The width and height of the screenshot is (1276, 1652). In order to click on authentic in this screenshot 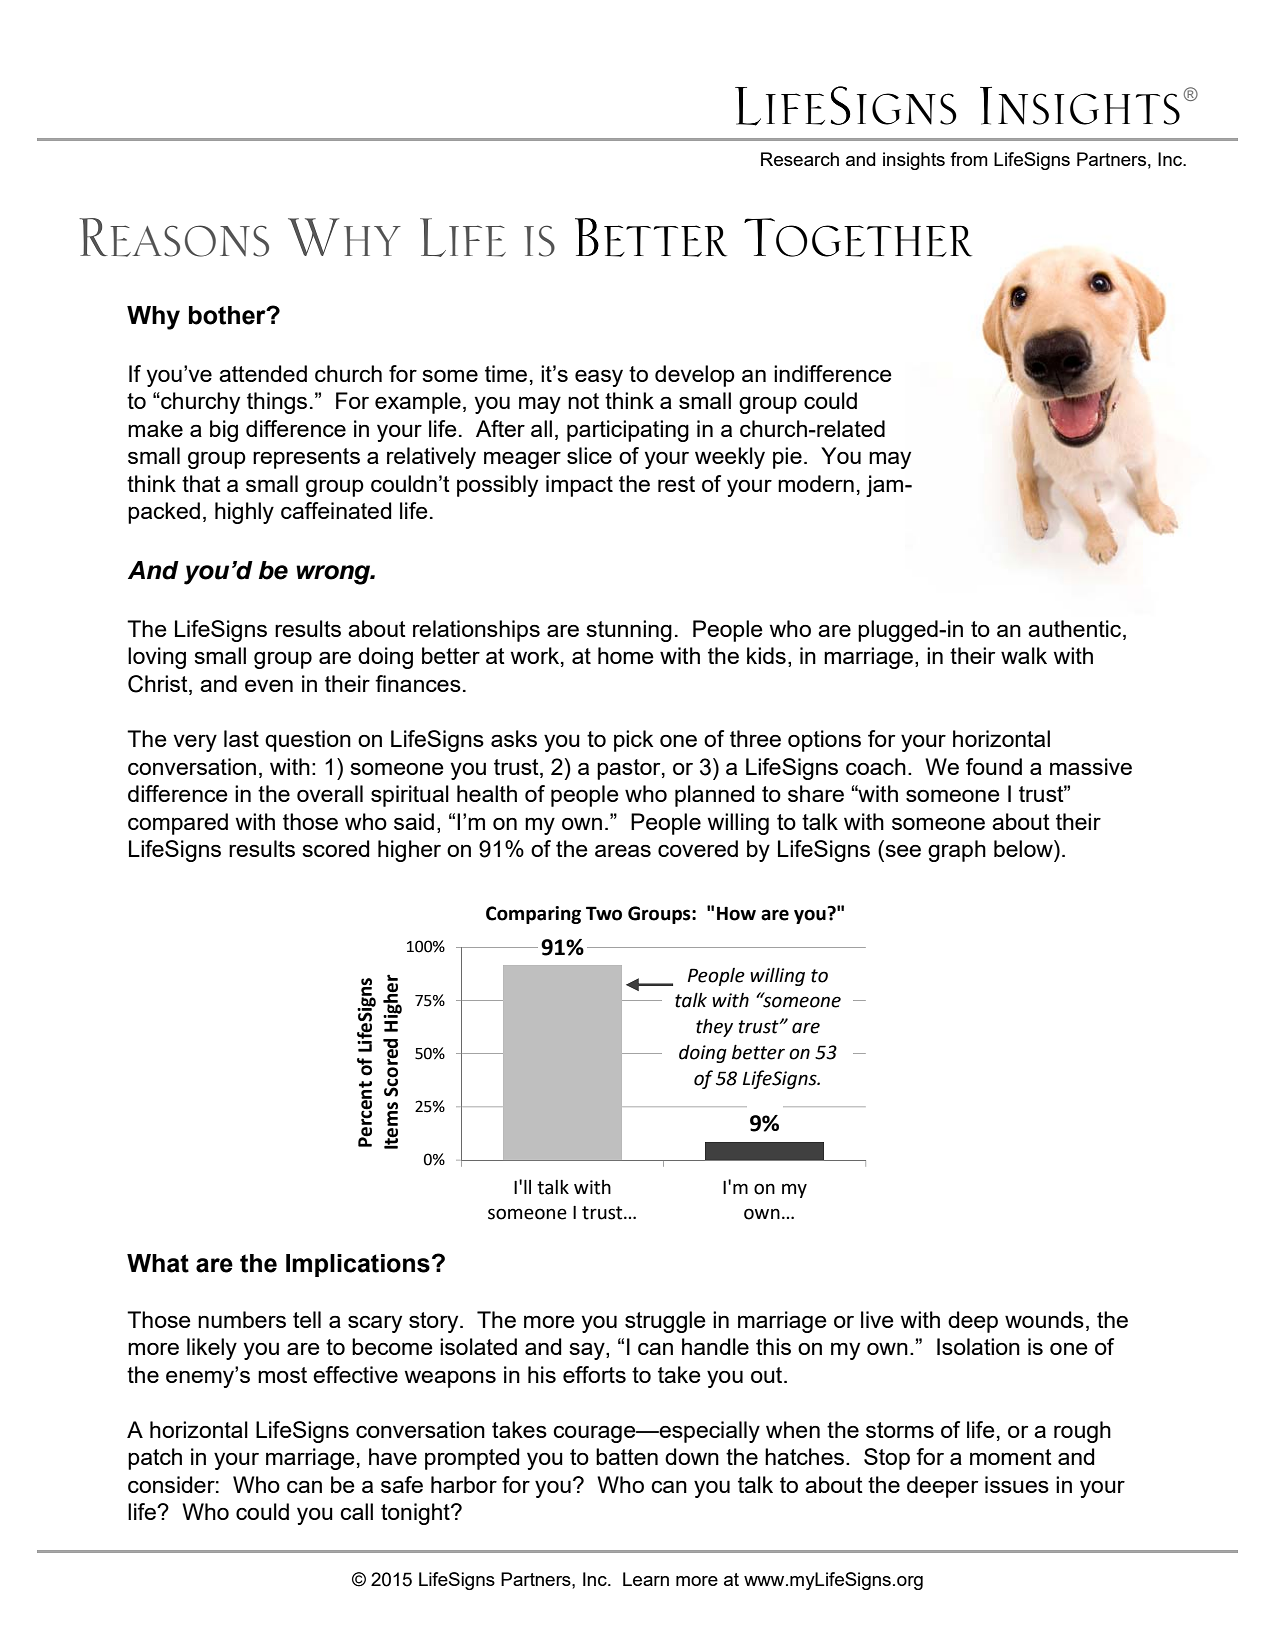, I will do `click(1076, 630)`.
